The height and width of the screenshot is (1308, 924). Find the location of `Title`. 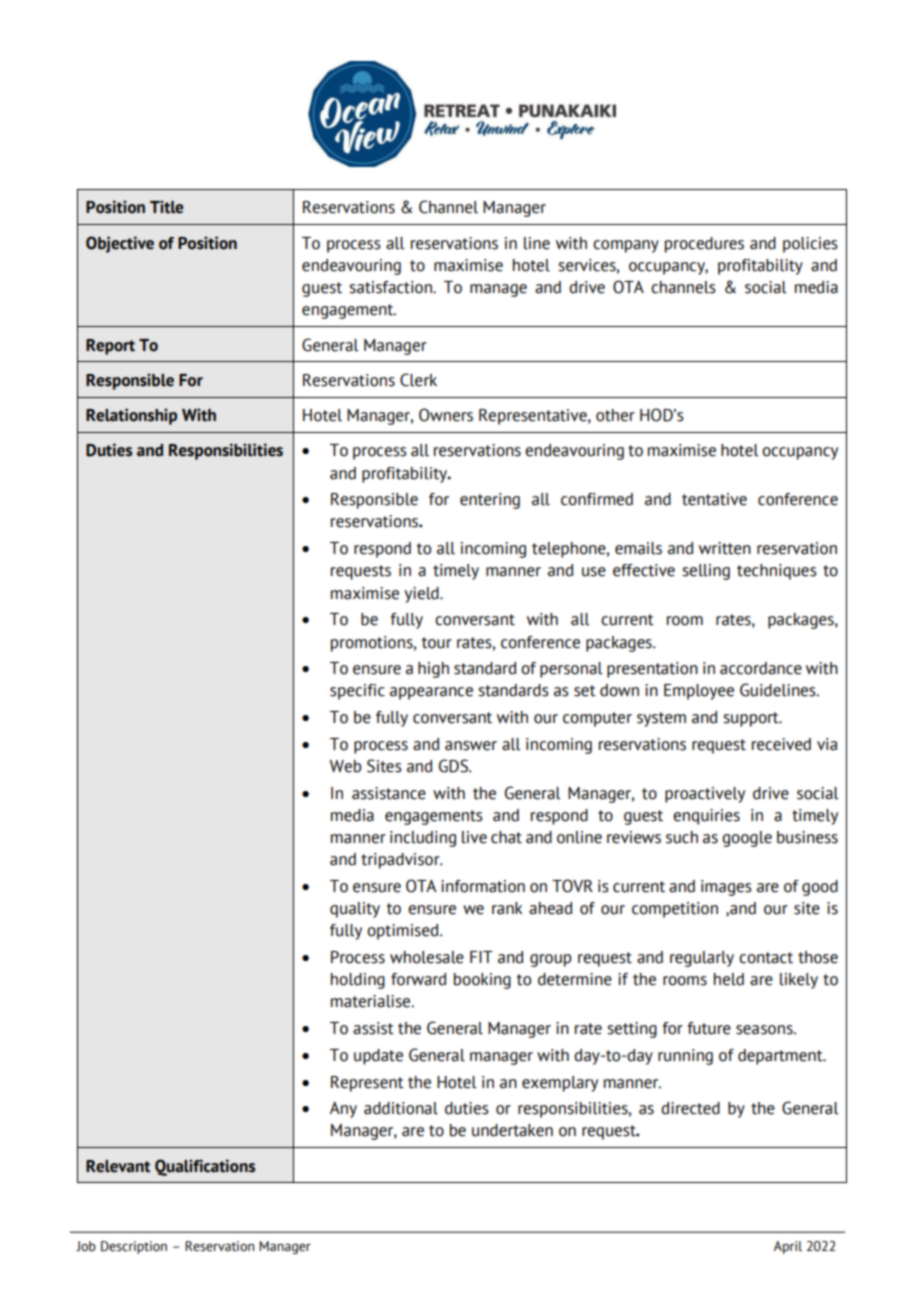

Title is located at coordinates (166, 207).
